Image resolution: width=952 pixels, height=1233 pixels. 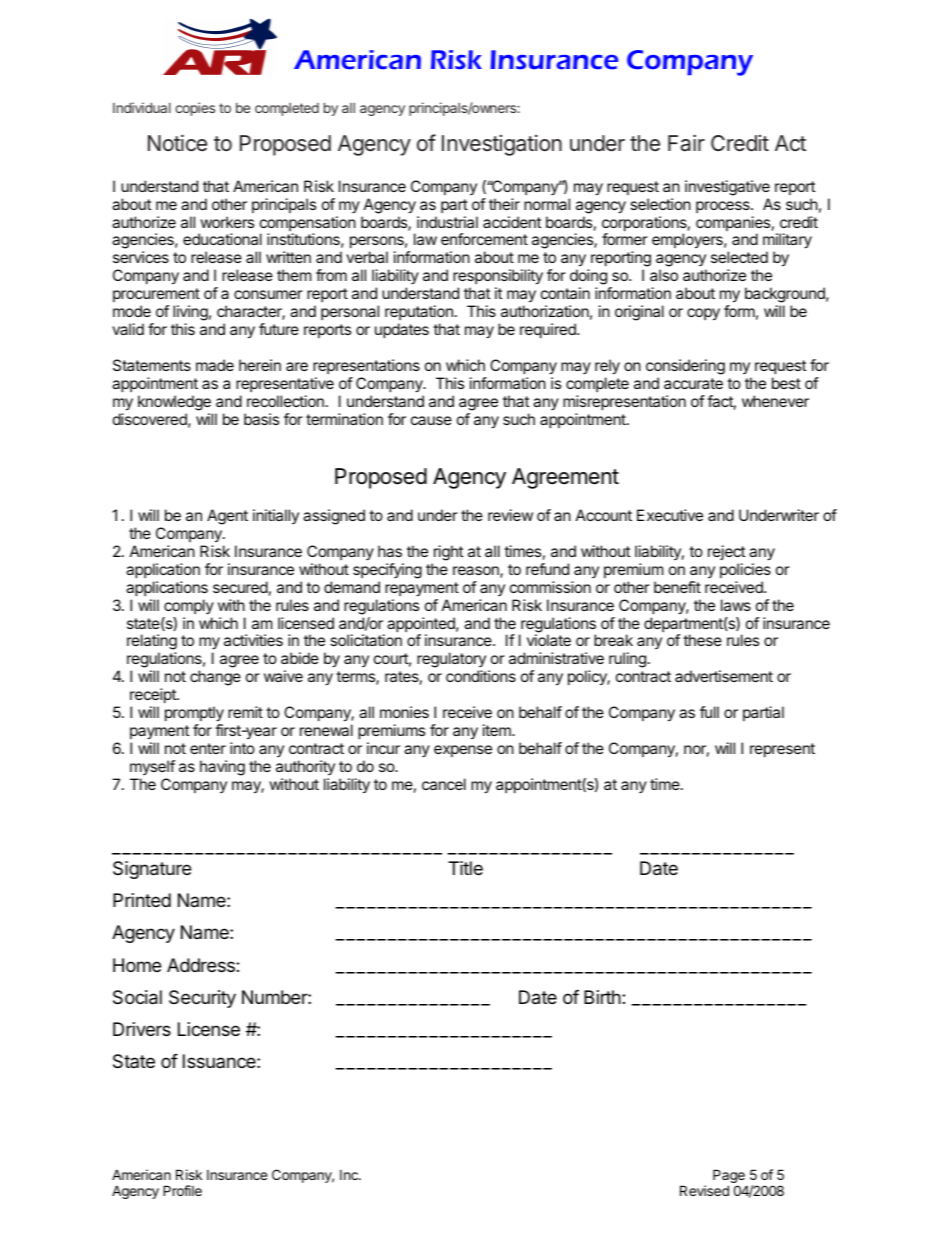 I want to click on Fair, so click(x=686, y=143).
